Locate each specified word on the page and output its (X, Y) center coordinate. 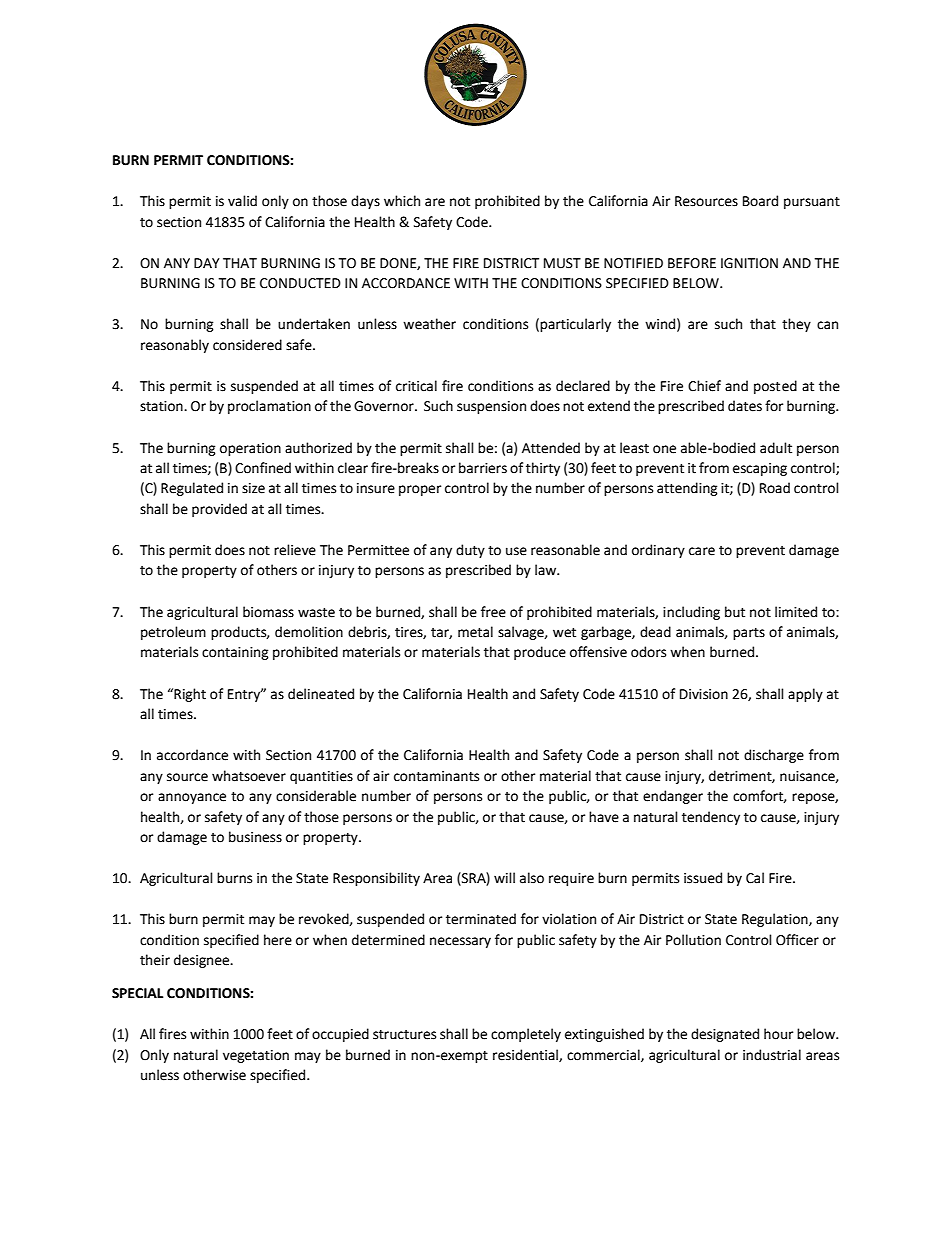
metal (475, 632)
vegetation (256, 1056)
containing (235, 653)
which (402, 201)
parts (749, 634)
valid (242, 201)
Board (760, 201)
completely (526, 1035)
